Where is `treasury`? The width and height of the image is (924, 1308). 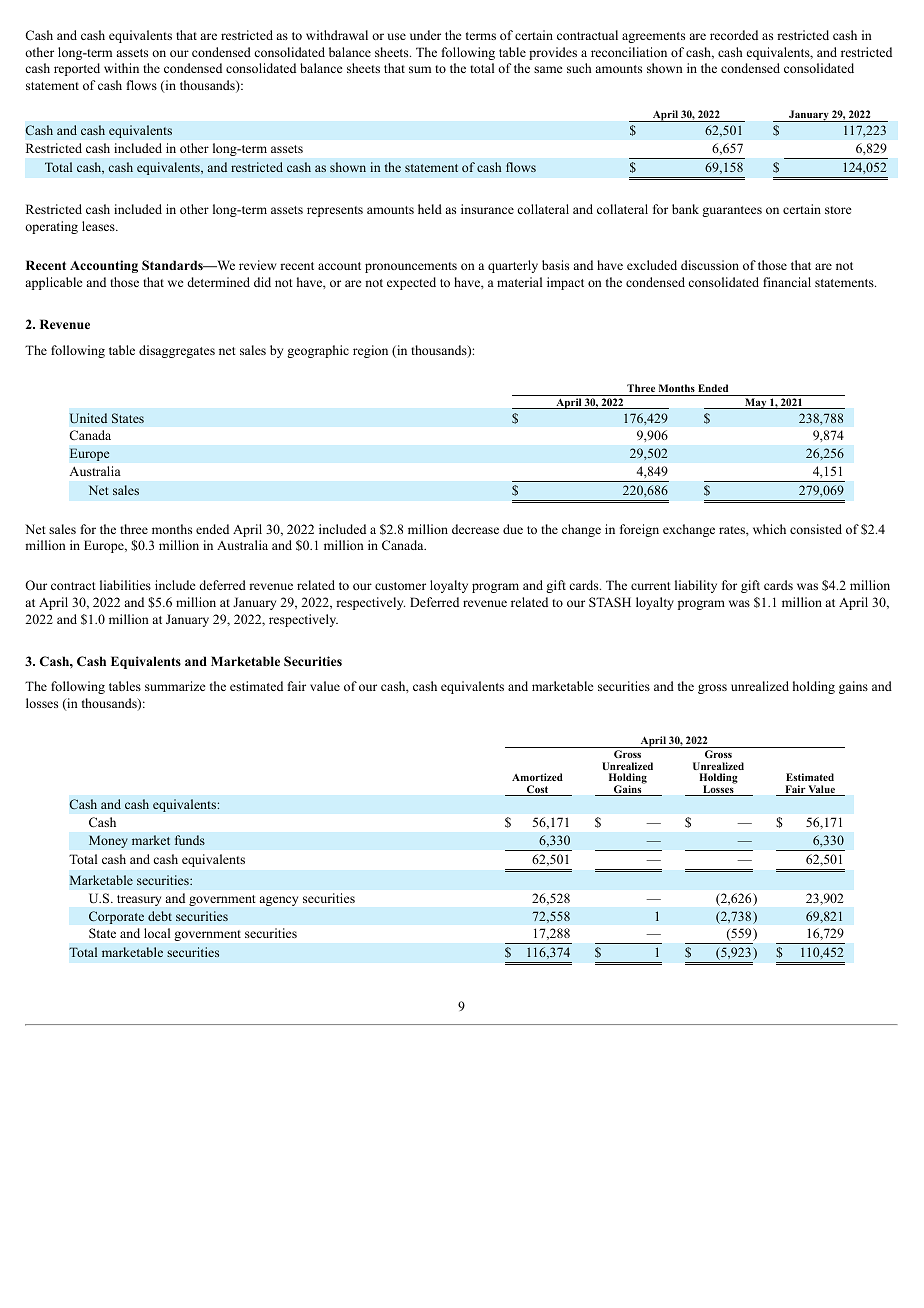 treasury is located at coordinates (139, 900).
